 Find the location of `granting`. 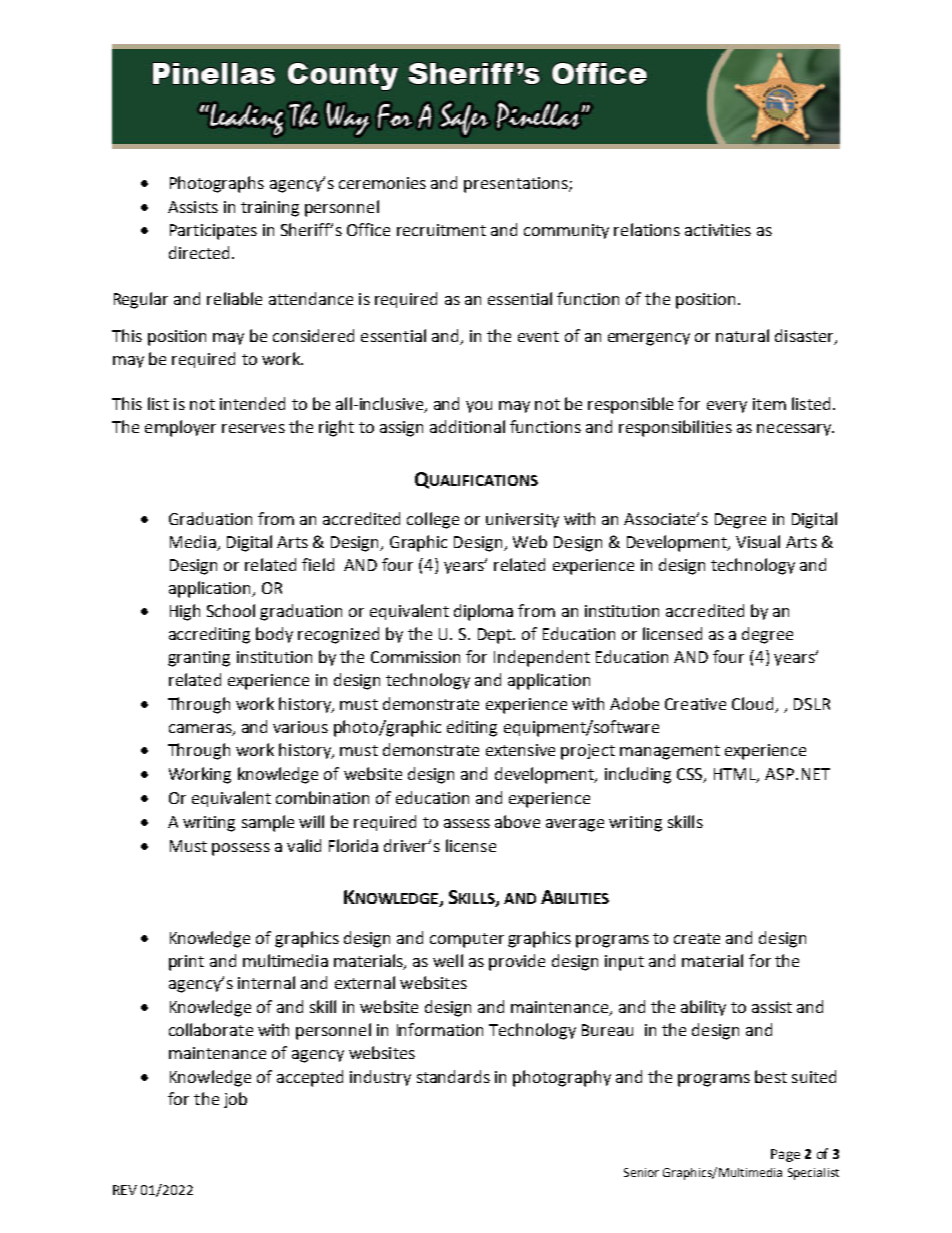

granting is located at coordinates (199, 659).
